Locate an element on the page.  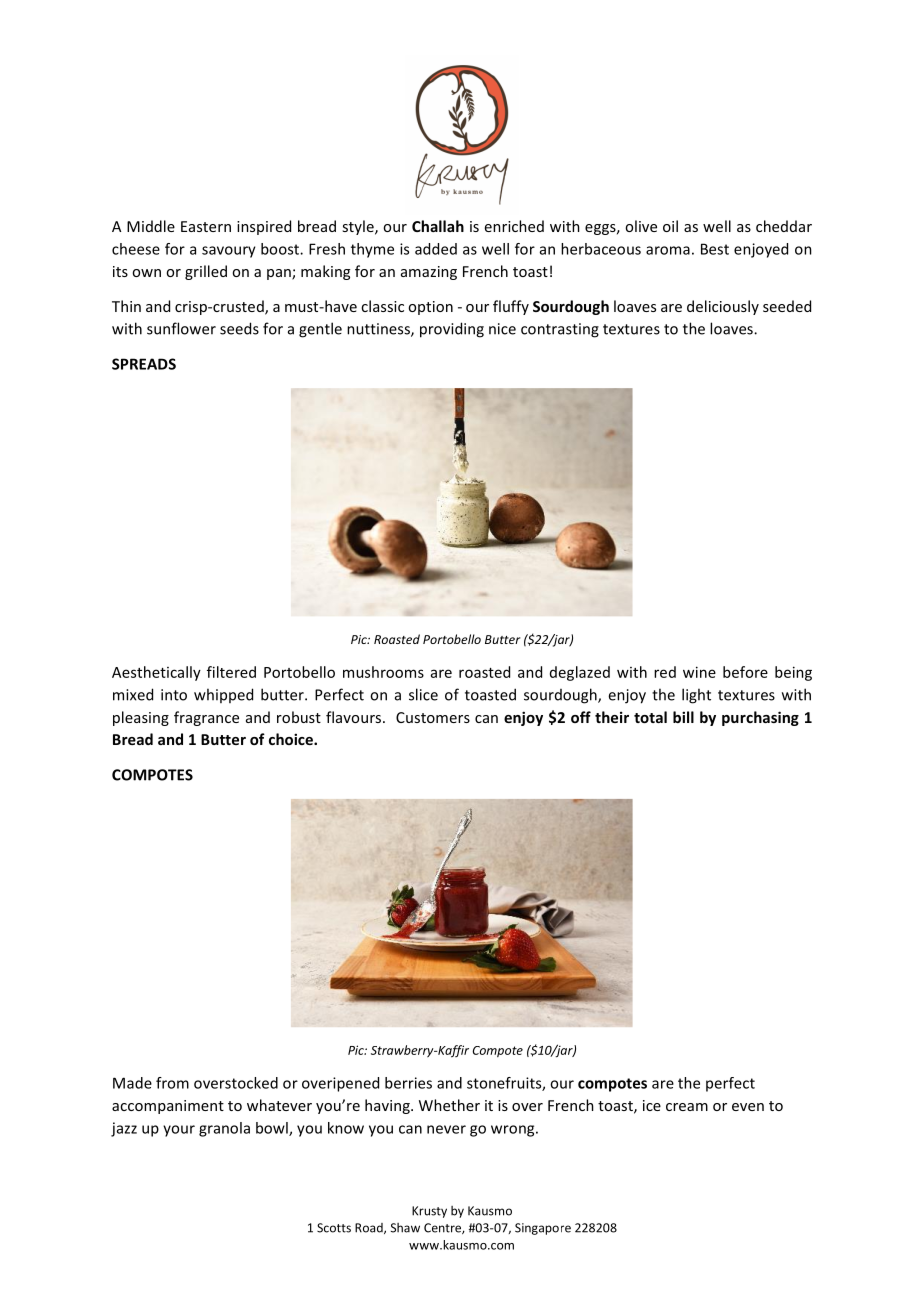
your is located at coordinates (179, 1131).
